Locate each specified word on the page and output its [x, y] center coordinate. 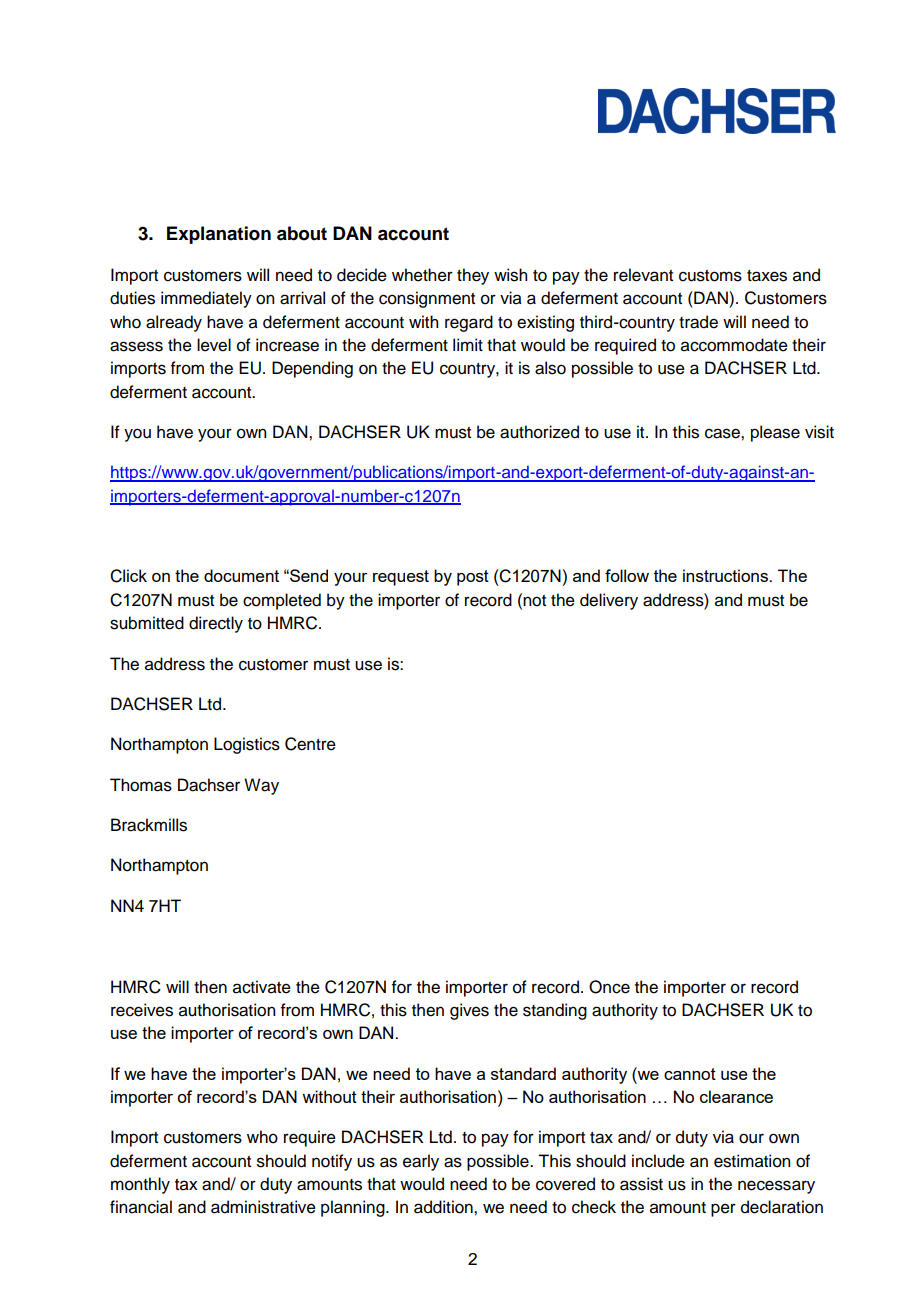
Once [609, 987]
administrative [263, 1207]
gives [469, 1011]
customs [710, 276]
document [241, 575]
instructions [726, 575]
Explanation [219, 235]
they [473, 276]
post [473, 578]
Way [261, 786]
